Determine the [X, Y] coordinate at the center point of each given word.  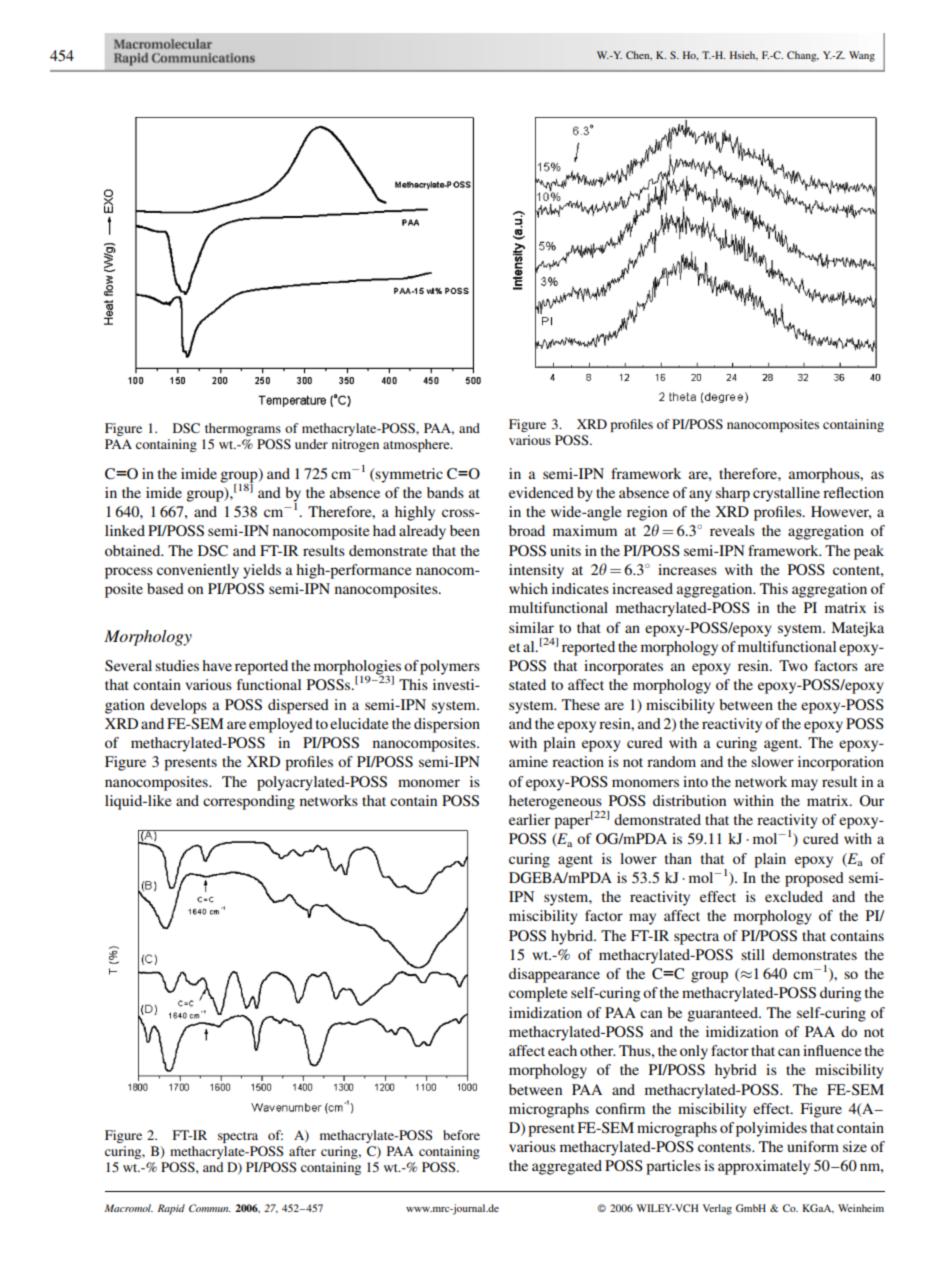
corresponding [249, 802]
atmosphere [417, 445]
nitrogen [355, 445]
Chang [803, 56]
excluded [794, 896]
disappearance [554, 975]
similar [531, 627]
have [217, 665]
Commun [210, 1208]
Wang [862, 56]
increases [687, 569]
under [311, 444]
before [461, 1135]
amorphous [825, 475]
